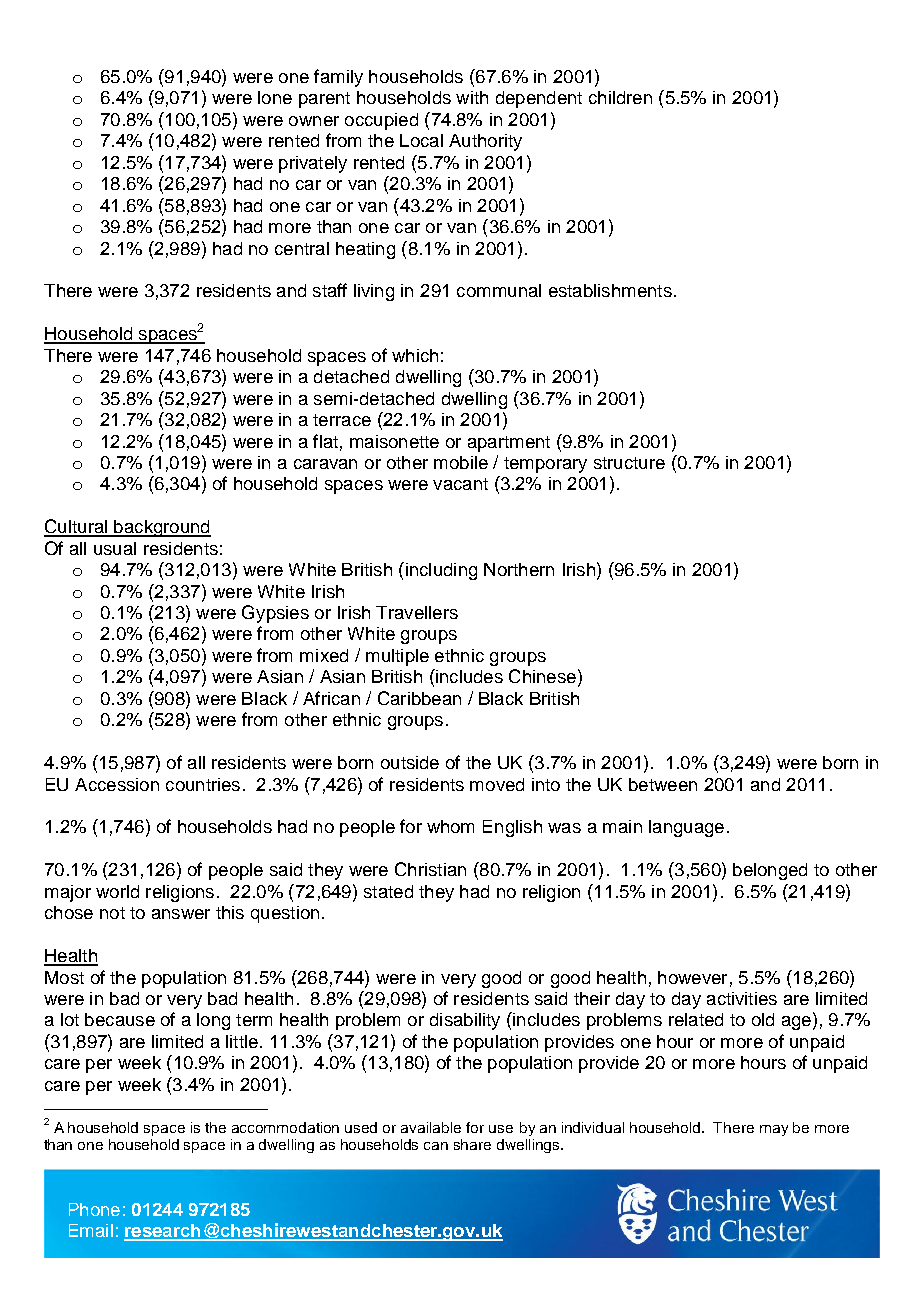 Image resolution: width=924 pixels, height=1308 pixels. What do you see at coordinates (472, 1144) in the image?
I see `share` at bounding box center [472, 1144].
